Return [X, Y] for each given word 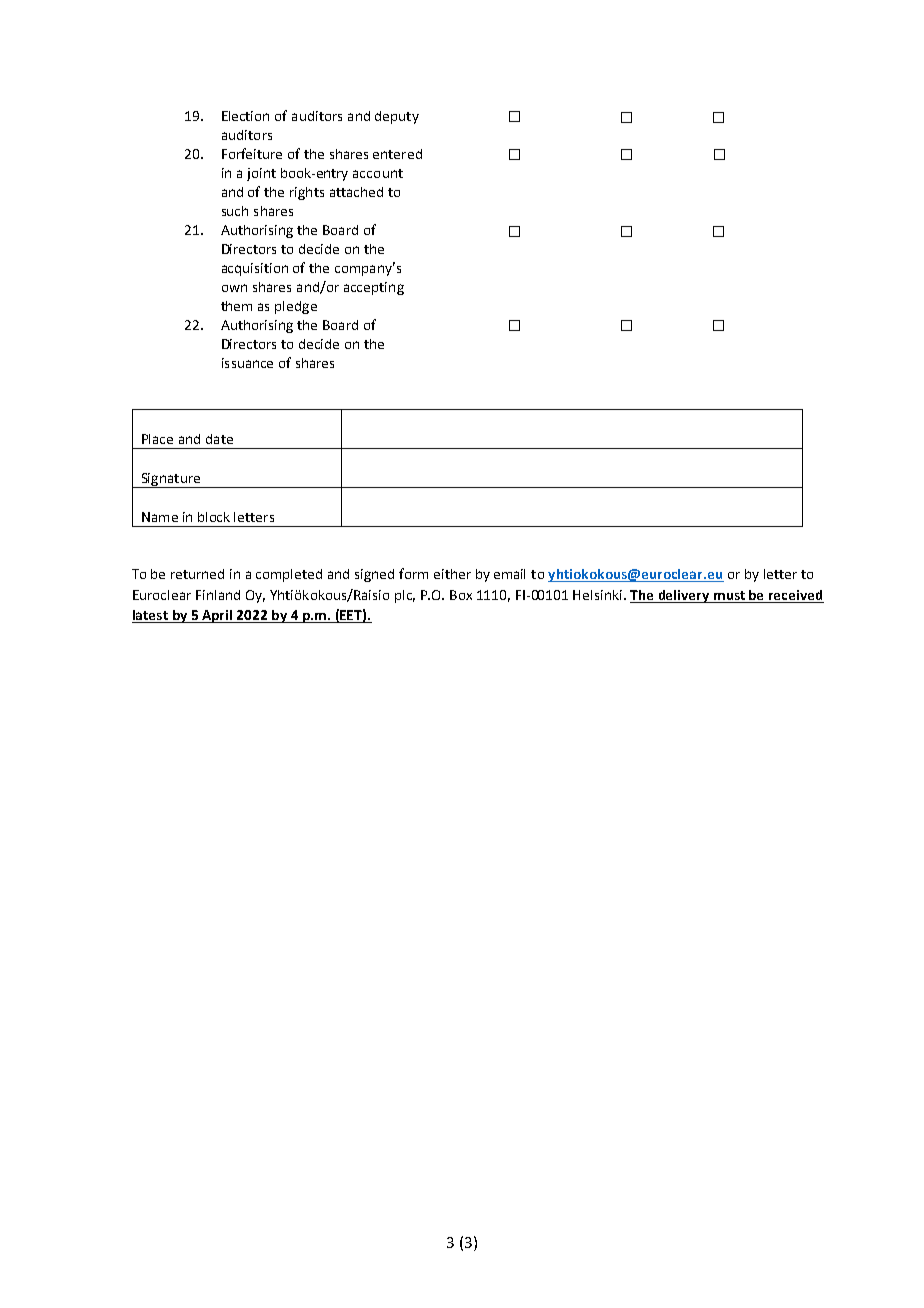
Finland [218, 595]
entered [397, 154]
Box [461, 595]
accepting [374, 288]
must [729, 597]
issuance [247, 363]
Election [245, 116]
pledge [296, 307]
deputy [397, 117]
